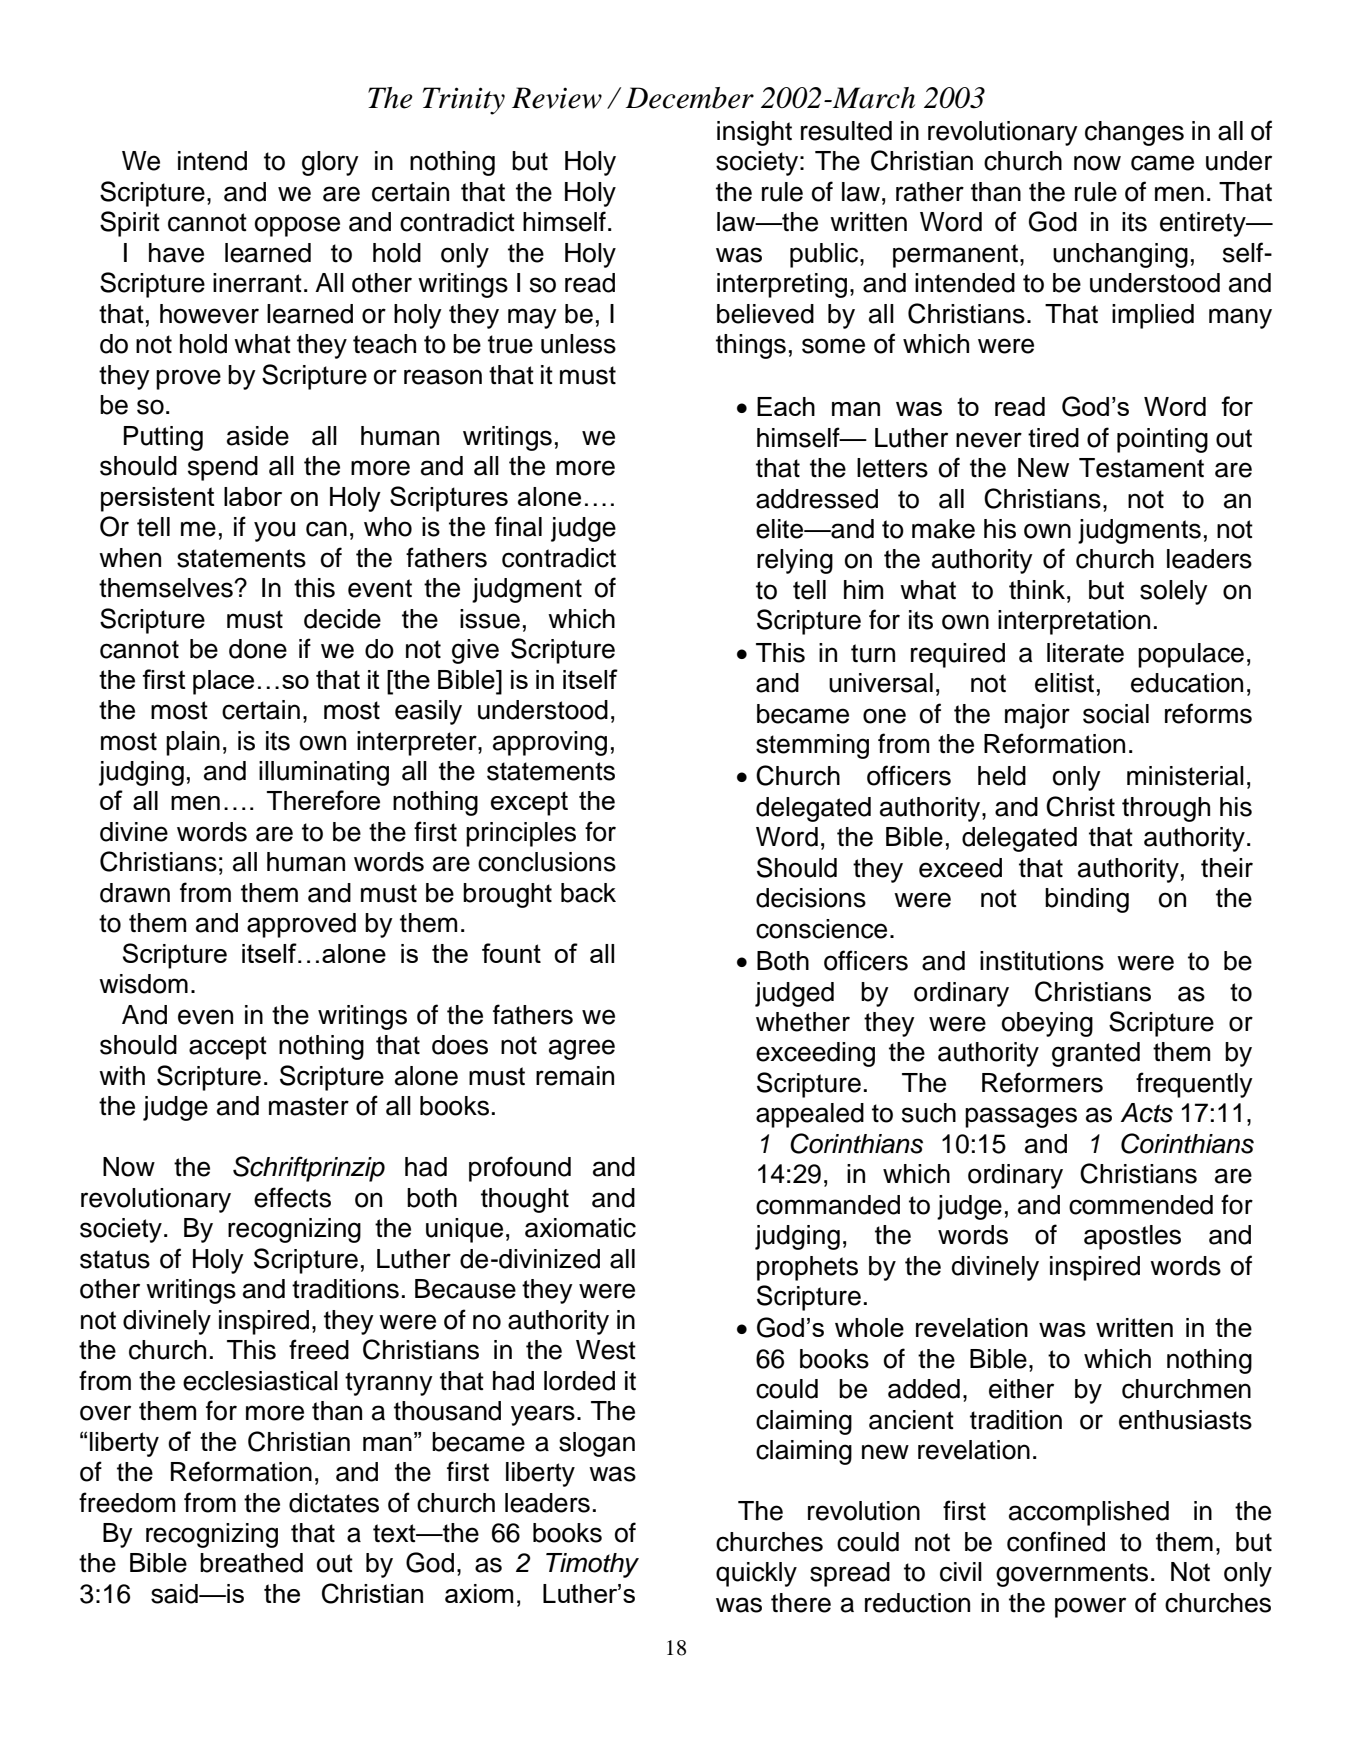 The height and width of the screenshot is (1749, 1352). Describe the element at coordinates (1141, 468) in the screenshot. I see `Testament` at that location.
